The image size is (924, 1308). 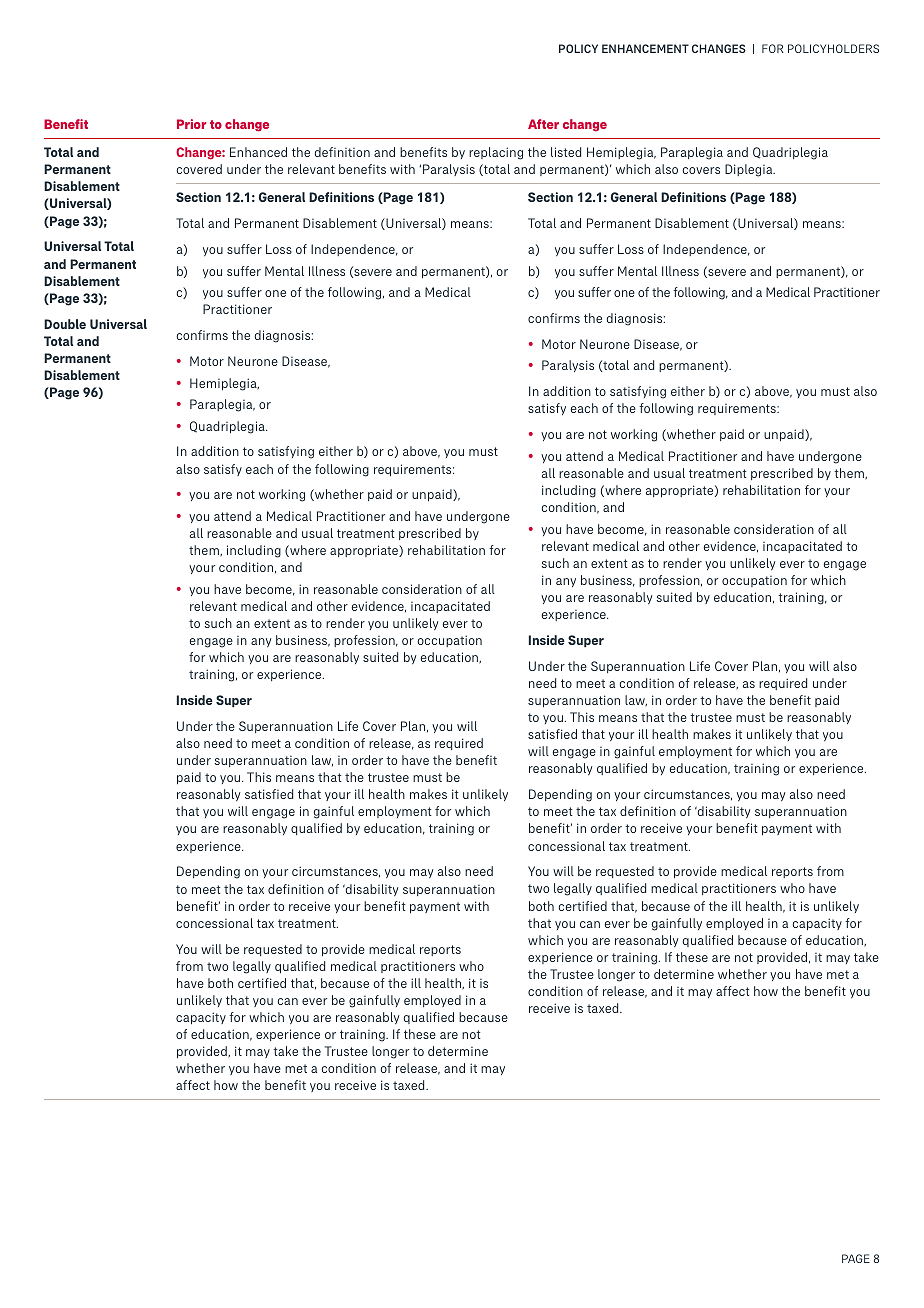 I want to click on After, so click(x=543, y=124).
